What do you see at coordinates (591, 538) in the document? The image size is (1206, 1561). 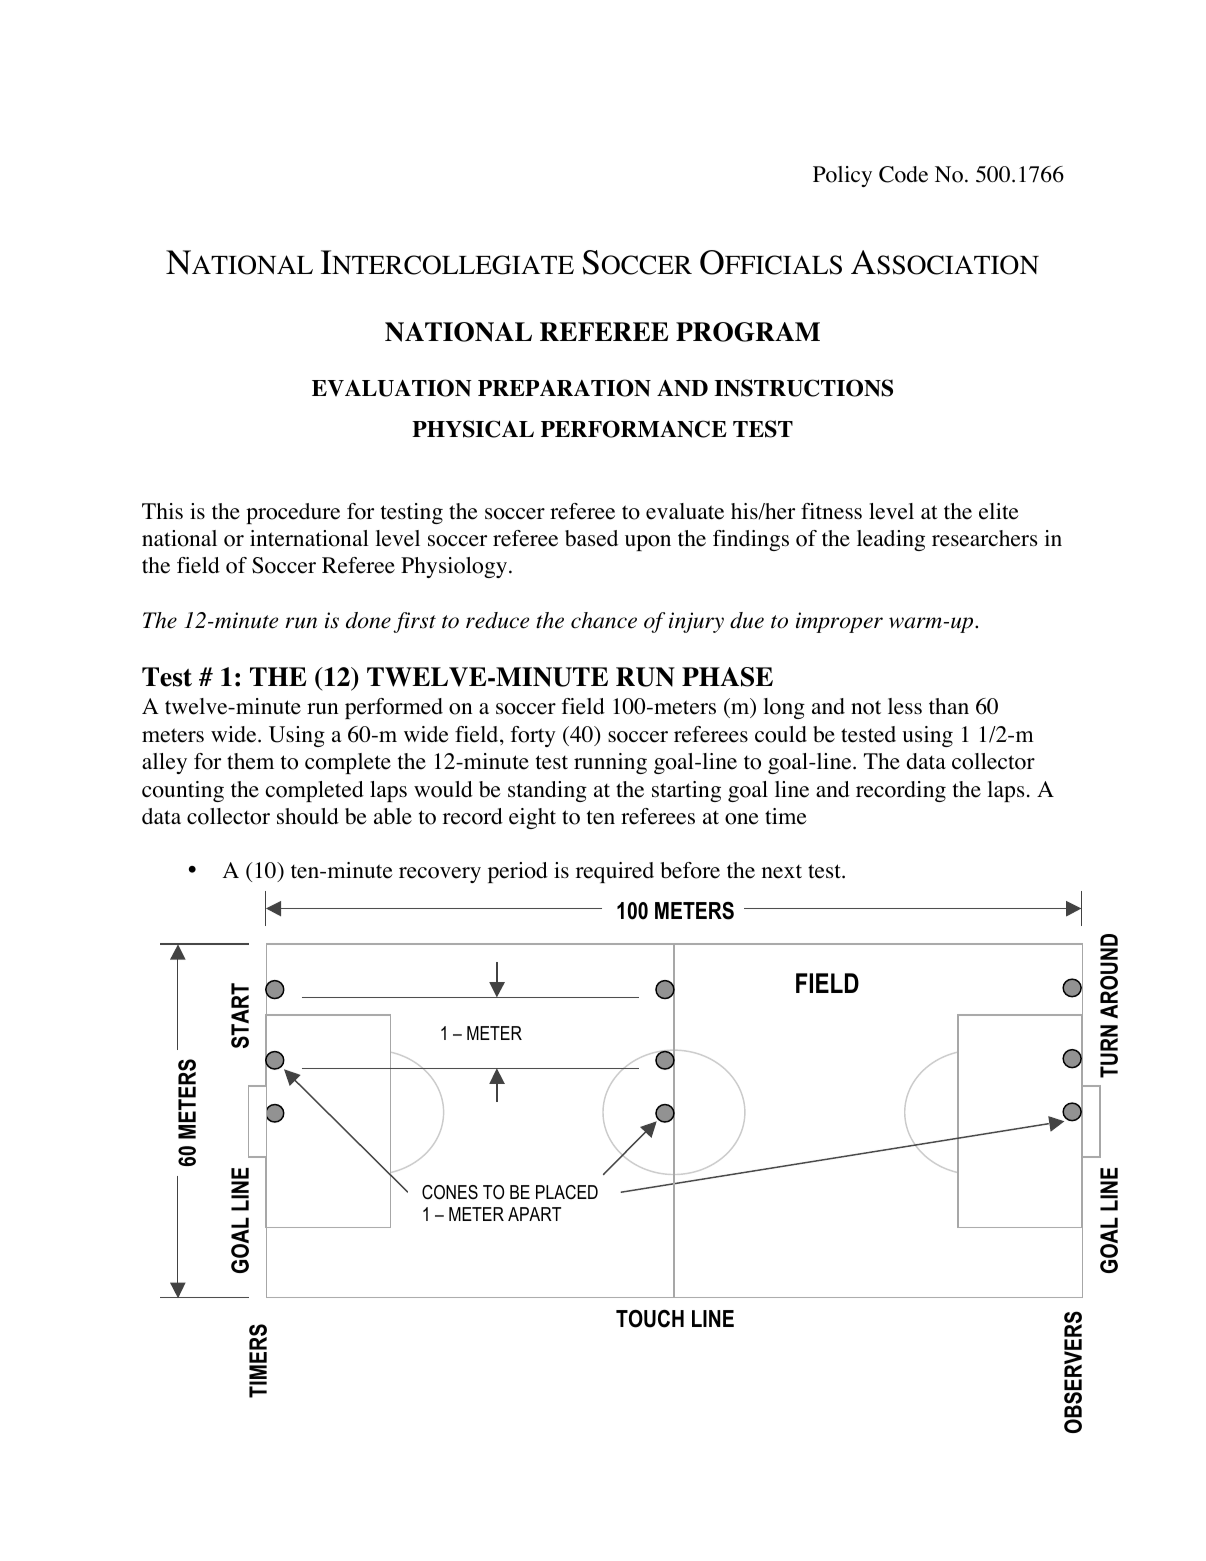 I see `based` at bounding box center [591, 538].
